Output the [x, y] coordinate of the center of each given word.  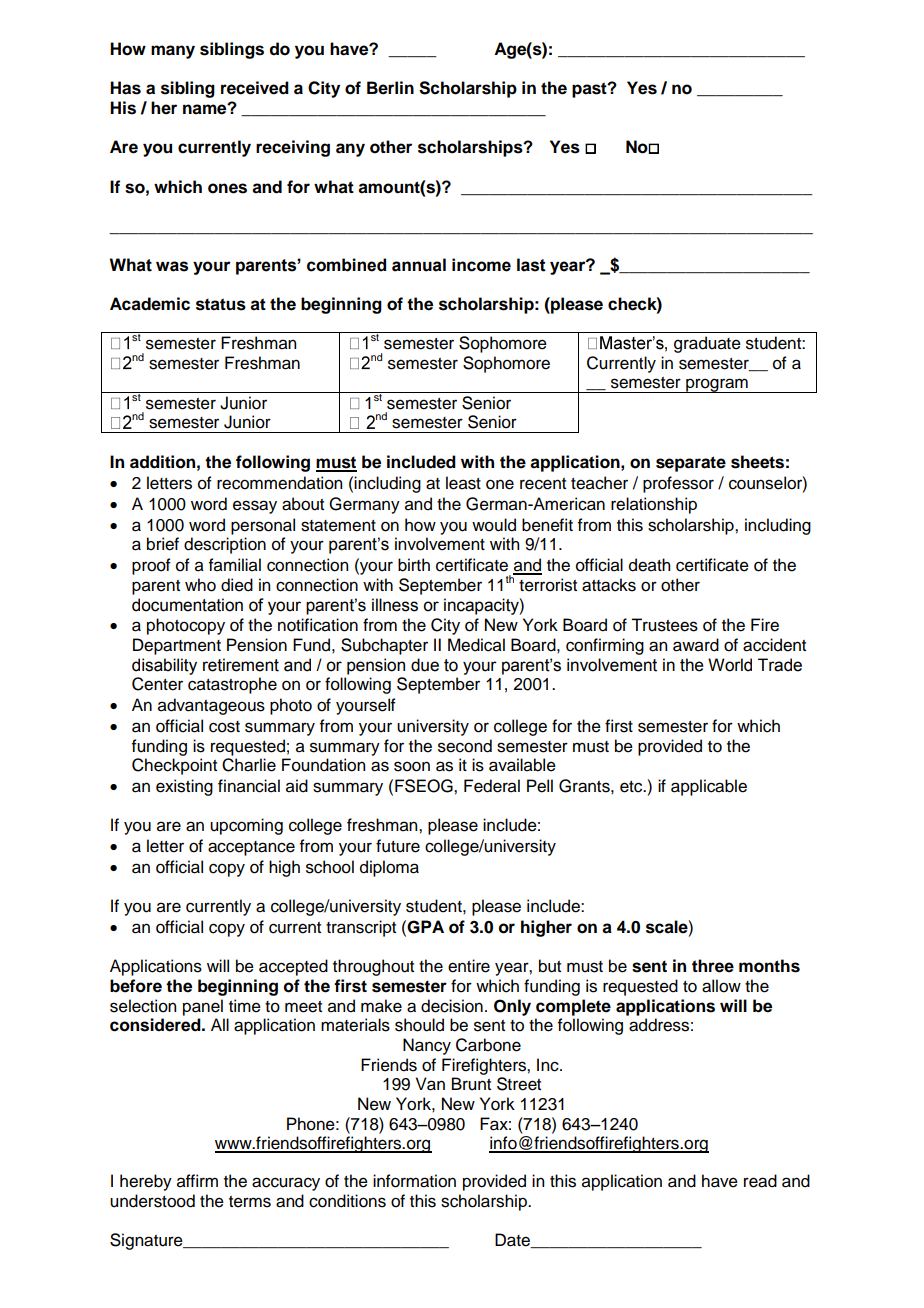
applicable [709, 787]
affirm [197, 1181]
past [590, 90]
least [463, 483]
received [255, 88]
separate [691, 464]
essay [255, 507]
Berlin [390, 88]
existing [184, 787]
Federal [492, 786]
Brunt [471, 1084]
